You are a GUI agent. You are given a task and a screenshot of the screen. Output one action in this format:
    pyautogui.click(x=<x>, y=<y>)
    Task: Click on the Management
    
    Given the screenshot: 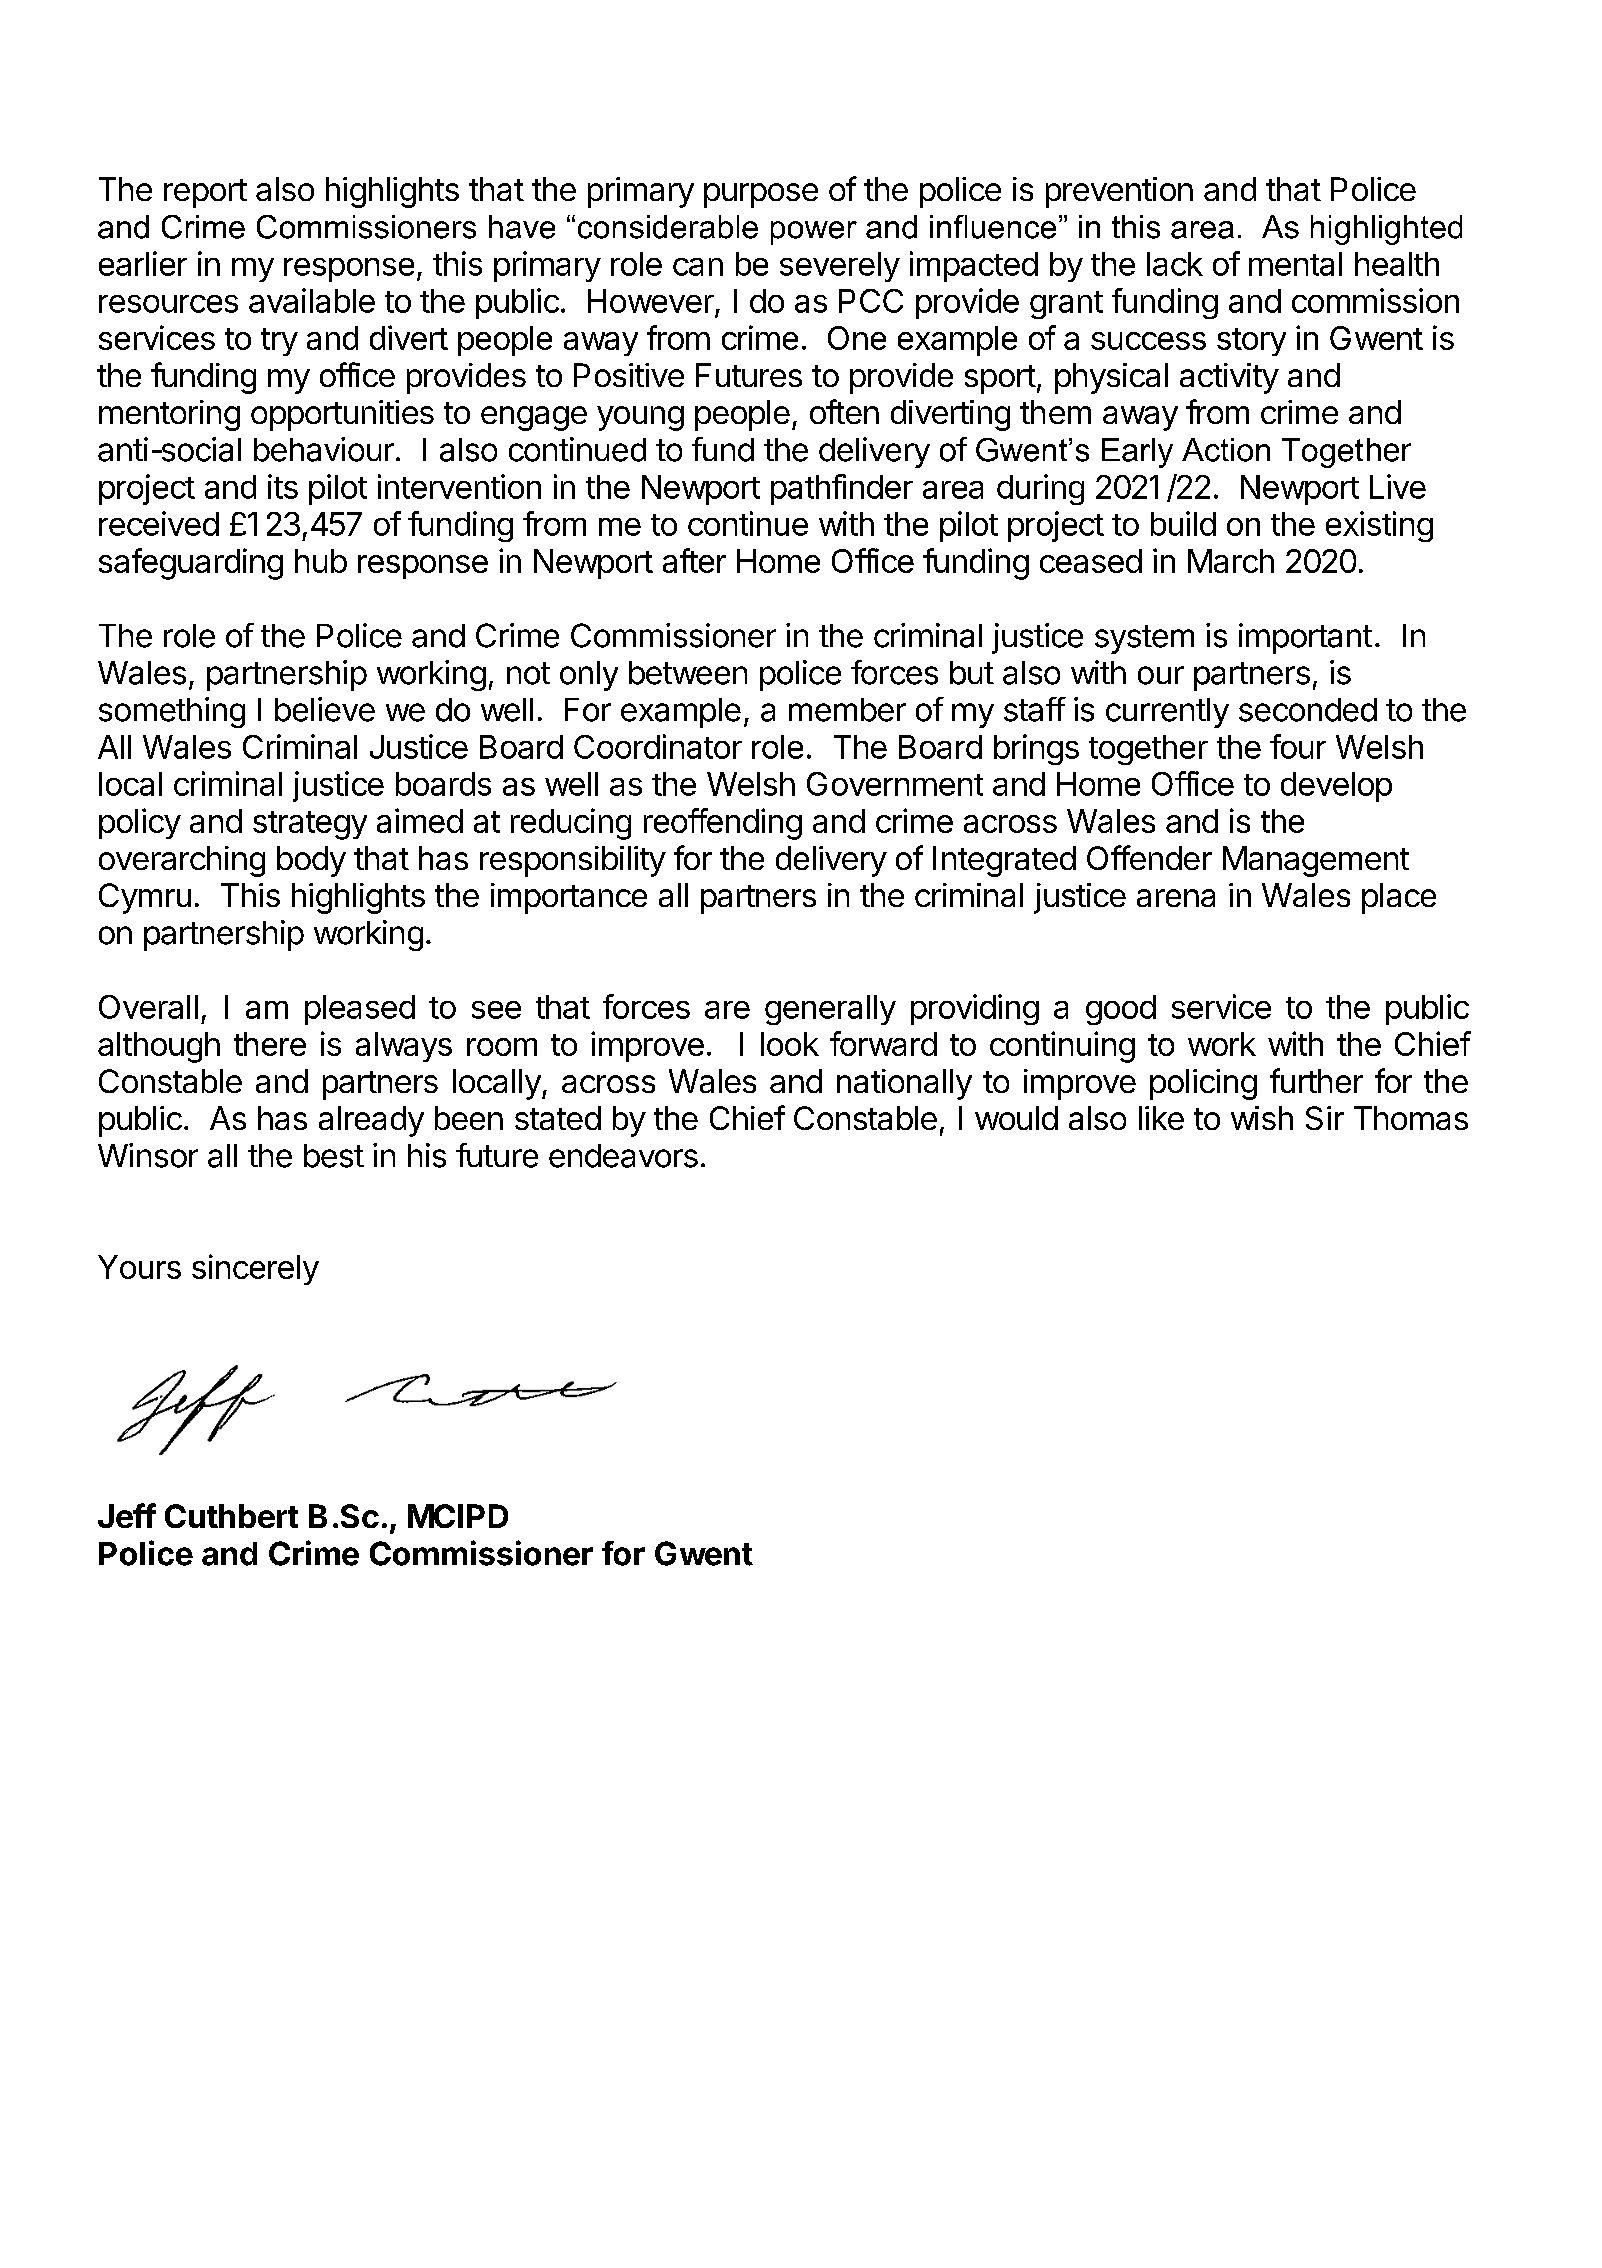 What is the action you would take?
    pyautogui.click(x=1316, y=861)
